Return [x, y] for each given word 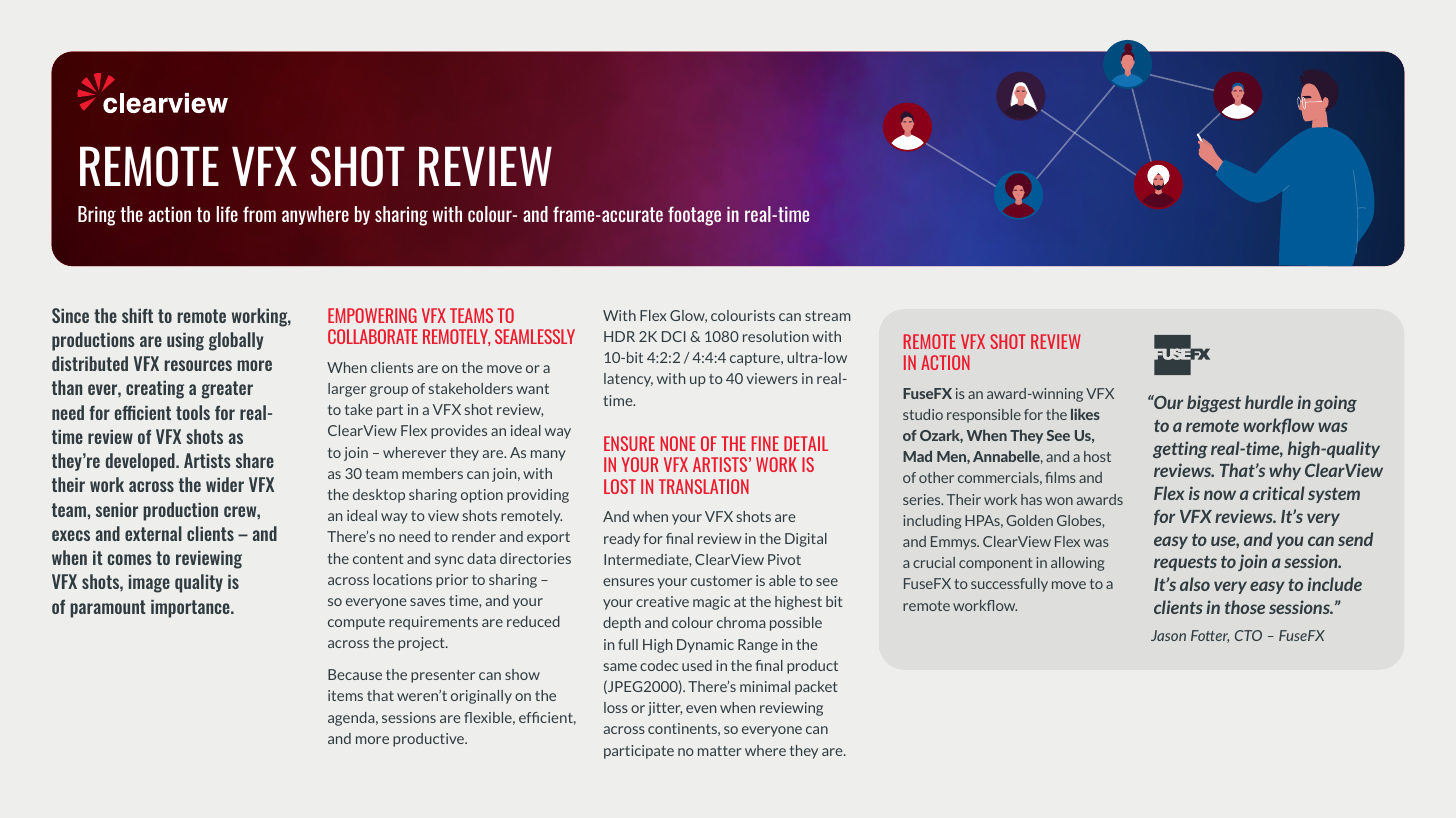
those [1245, 607]
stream [827, 316]
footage [694, 216]
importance [191, 609]
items [345, 695]
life [227, 214]
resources [198, 365]
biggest [1214, 403]
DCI [674, 336]
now [1220, 495]
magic [711, 603]
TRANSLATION [704, 486]
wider [225, 484]
